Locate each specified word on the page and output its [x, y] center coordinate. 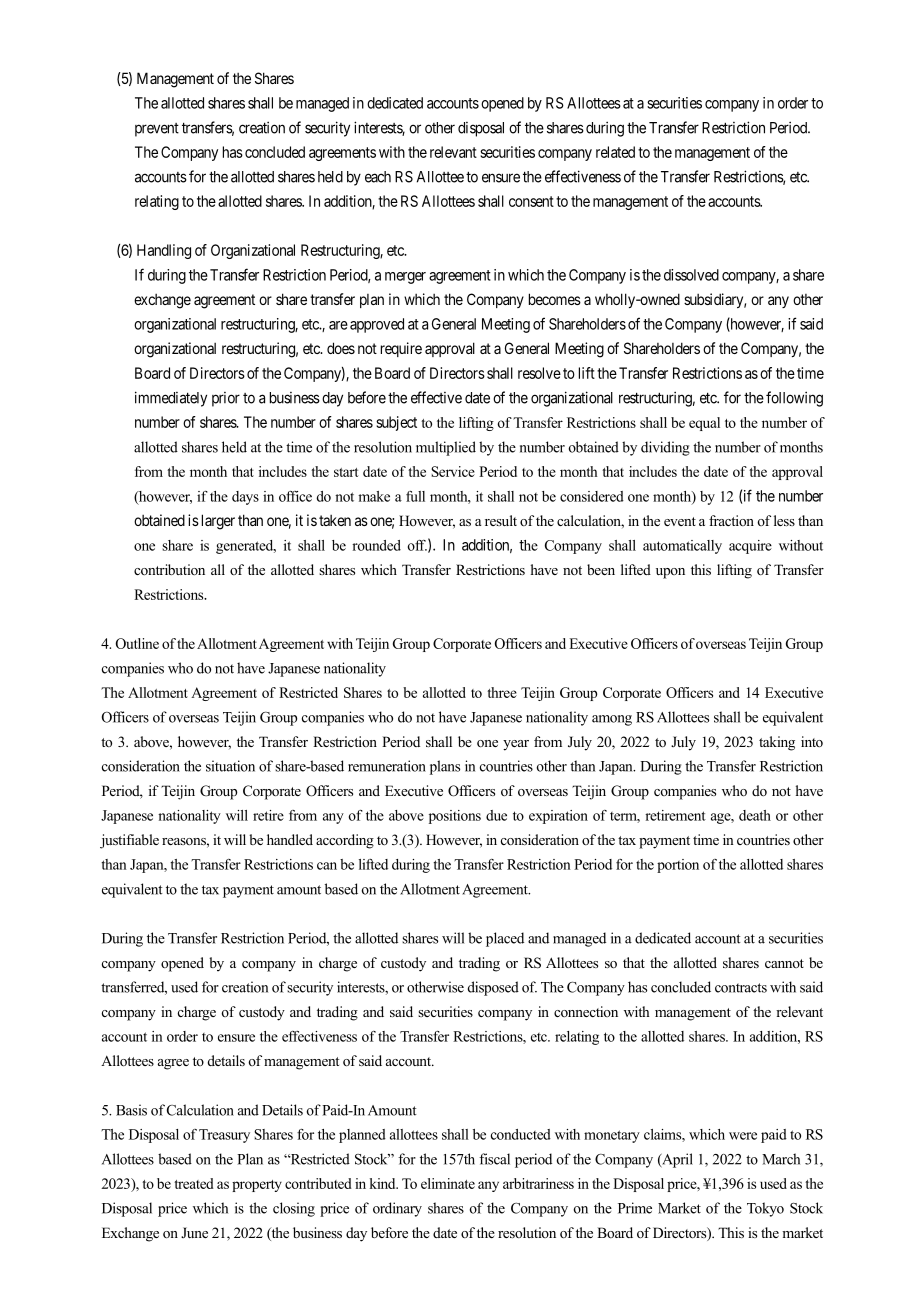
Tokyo [765, 1209]
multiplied [446, 448]
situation [230, 766]
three [502, 692]
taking [777, 743]
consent [531, 201]
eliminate [448, 1183]
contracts [741, 988]
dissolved [691, 275]
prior [226, 399]
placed [505, 939]
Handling [164, 251]
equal [704, 424]
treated [194, 1183]
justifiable [129, 841]
